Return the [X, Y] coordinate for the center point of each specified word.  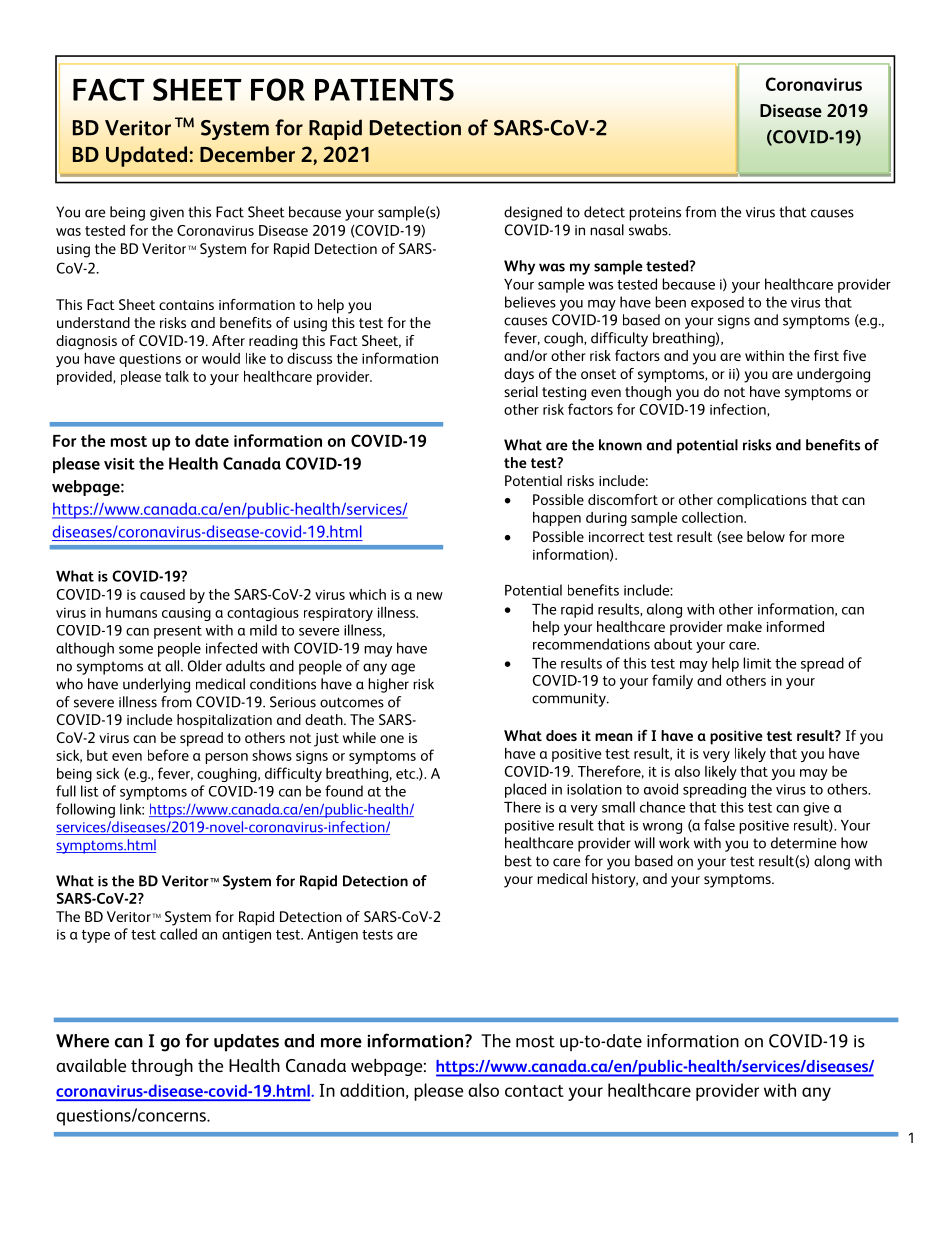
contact [534, 1091]
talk [177, 376]
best [518, 861]
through [162, 1067]
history [615, 880]
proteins [655, 214]
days [519, 375]
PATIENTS [384, 89]
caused [162, 594]
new [430, 596]
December [247, 154]
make [744, 626]
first [826, 355]
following [85, 810]
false [719, 825]
